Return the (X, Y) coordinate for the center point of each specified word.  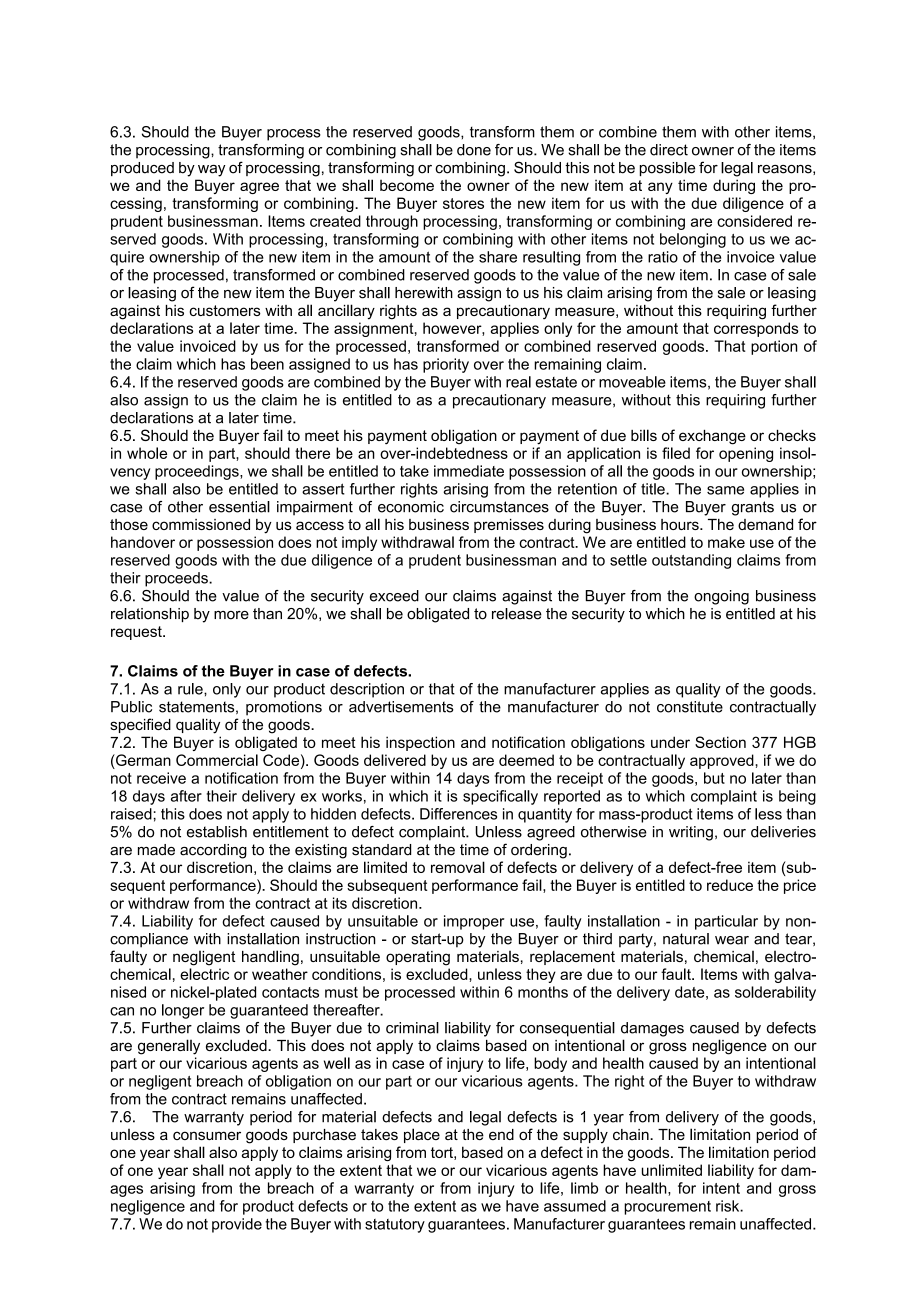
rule (191, 689)
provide (237, 1225)
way (212, 171)
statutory (395, 1226)
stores (463, 203)
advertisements (401, 707)
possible (667, 169)
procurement (667, 1208)
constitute (690, 707)
